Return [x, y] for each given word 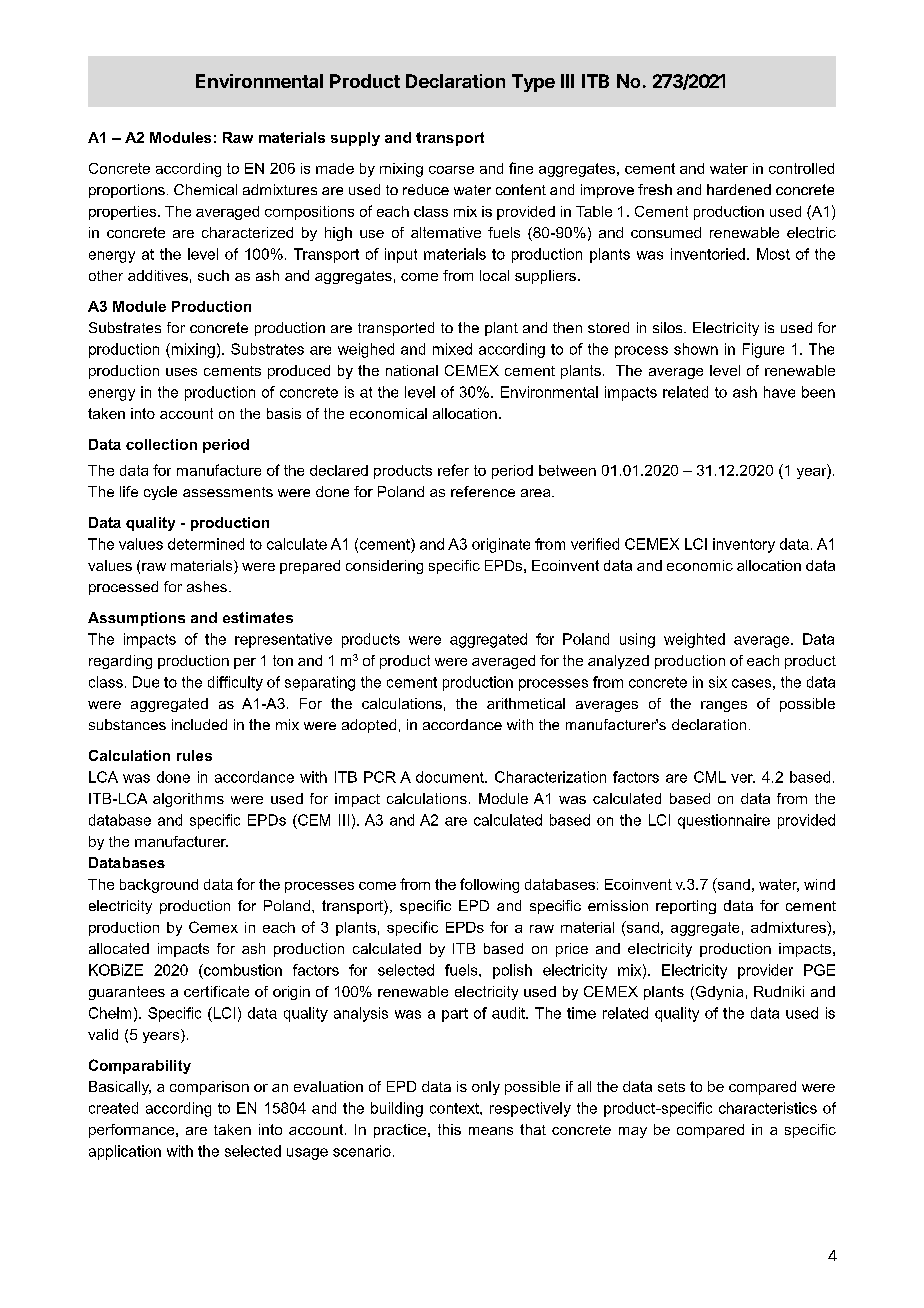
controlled [801, 168]
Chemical [205, 189]
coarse [451, 170]
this [449, 1129]
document [451, 777]
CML [710, 777]
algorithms [188, 800]
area [537, 493]
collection [161, 444]
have [779, 392]
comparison [209, 1088]
